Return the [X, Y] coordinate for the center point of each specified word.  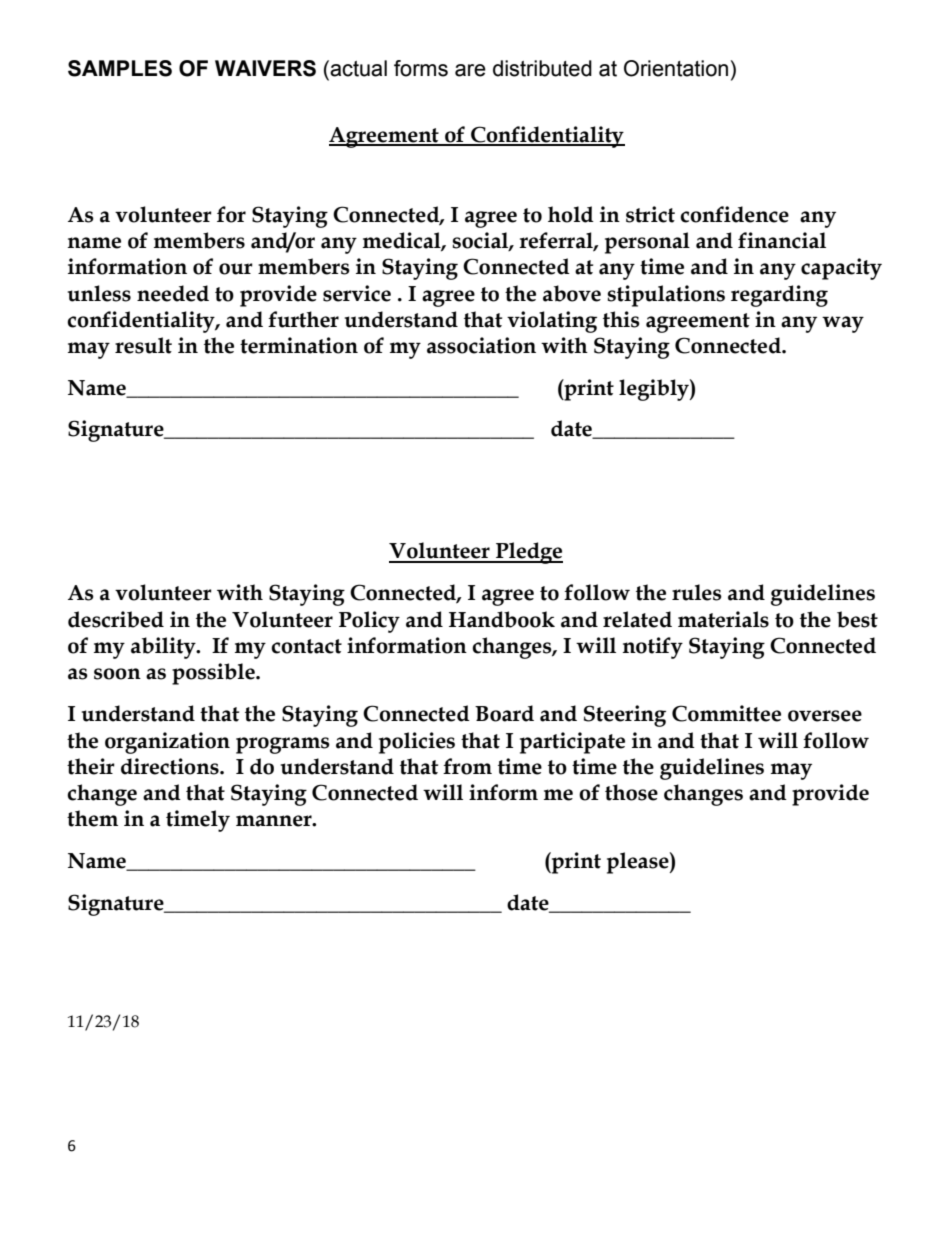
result [143, 345]
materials [723, 619]
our [236, 269]
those [631, 792]
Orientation [676, 68]
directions [171, 766]
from [467, 766]
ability [164, 648]
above [572, 293]
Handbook [502, 619]
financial [782, 240]
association [481, 345]
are [470, 70]
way [843, 324]
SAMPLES [120, 68]
